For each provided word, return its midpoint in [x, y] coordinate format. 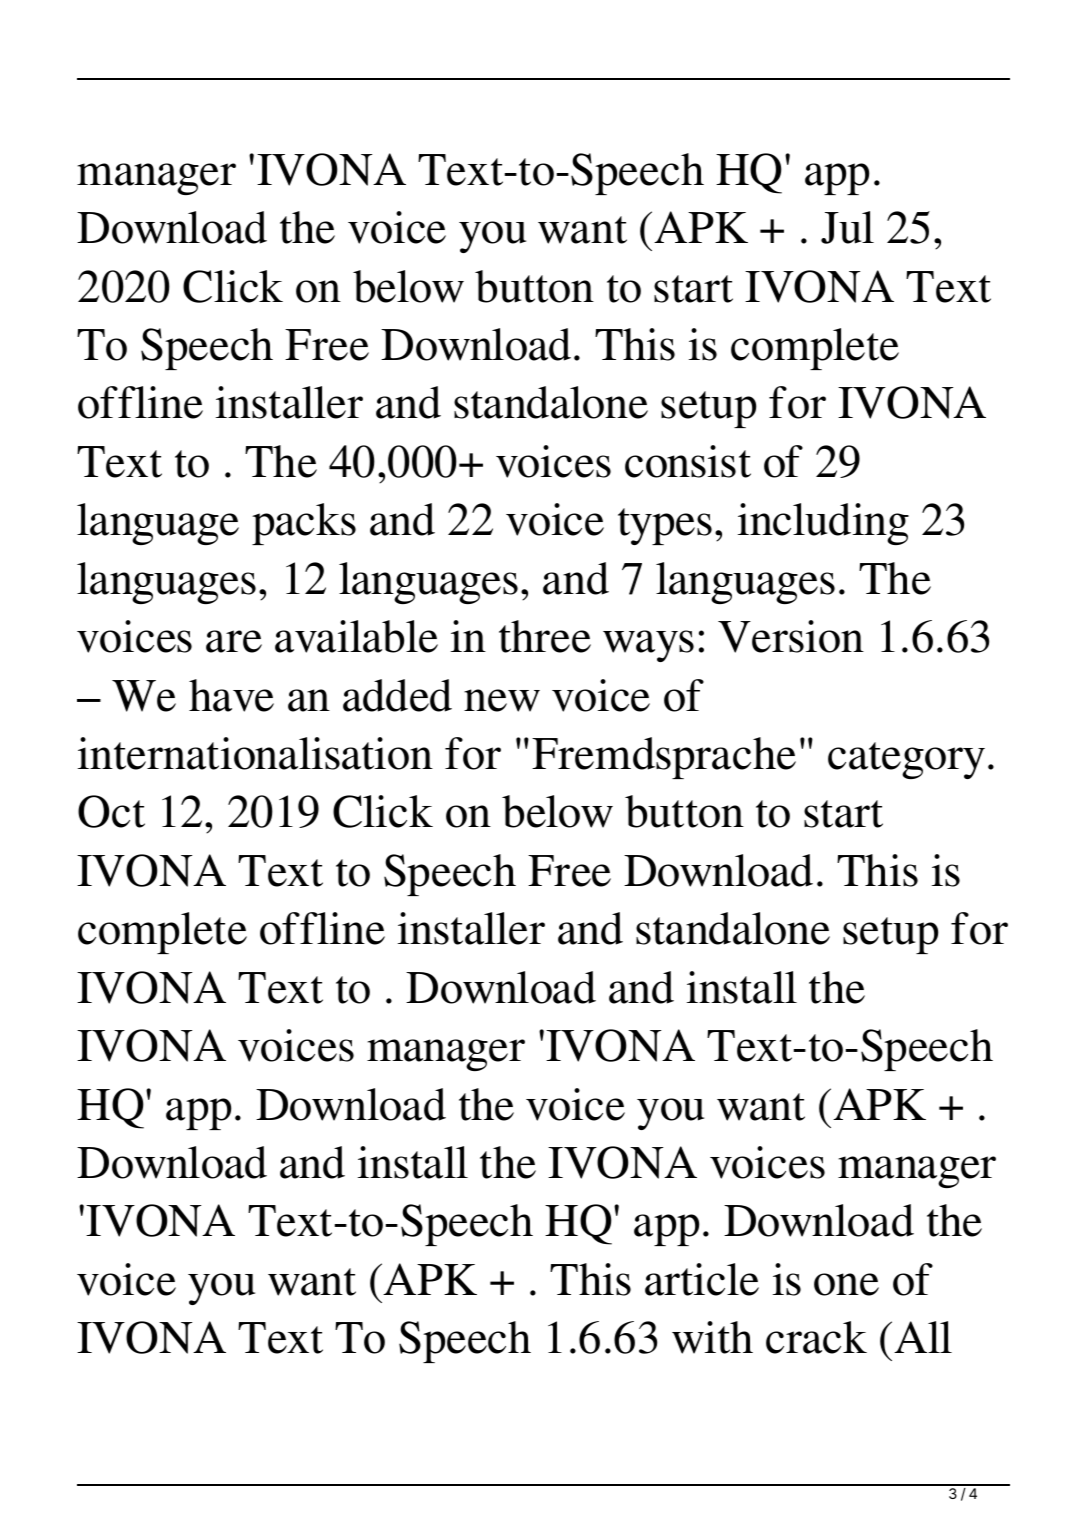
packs [304, 524]
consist [688, 461]
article [702, 1279]
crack [816, 1337]
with [712, 1337]
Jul [847, 227]
